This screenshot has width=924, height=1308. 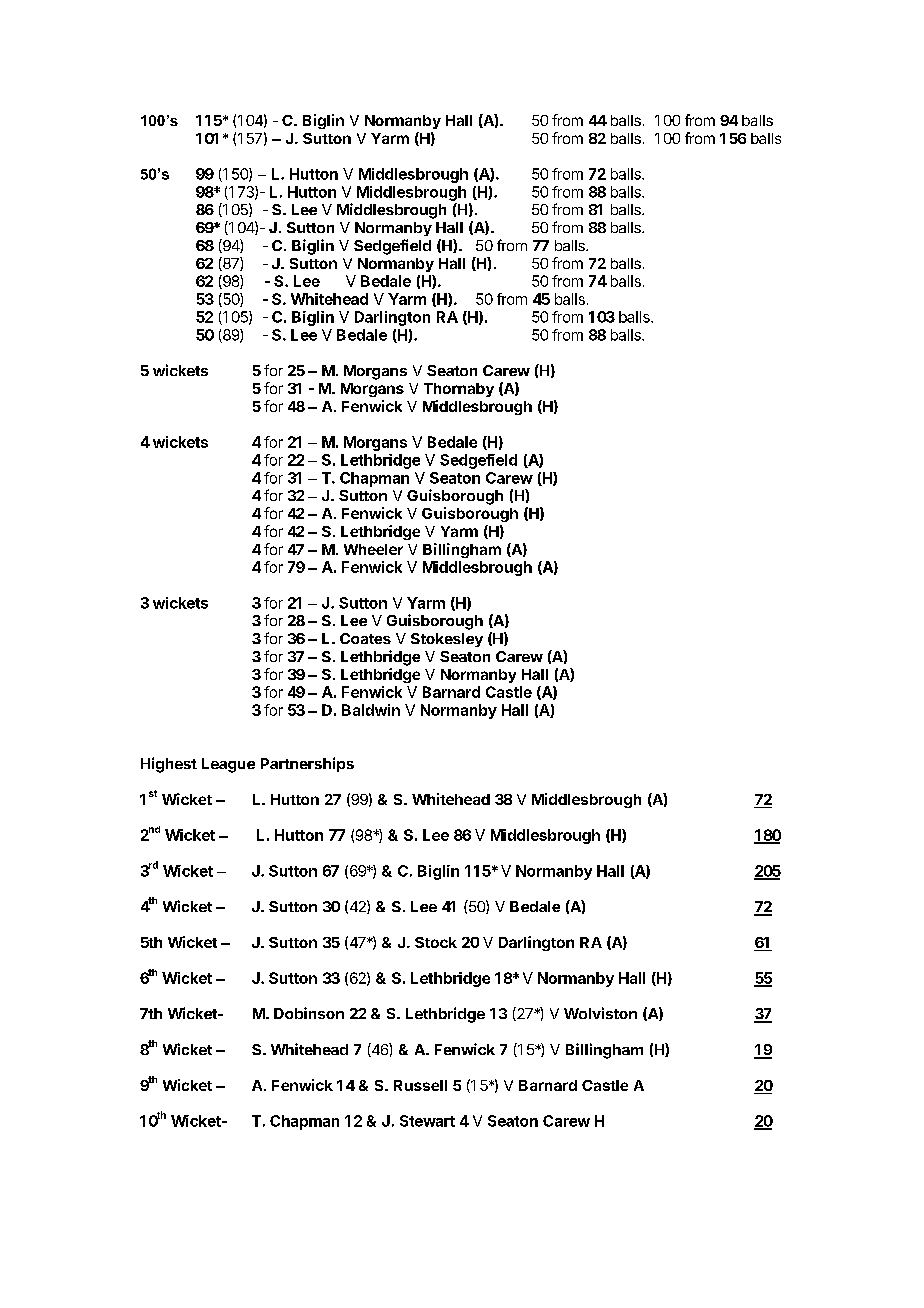 I want to click on Stewart, so click(x=427, y=1121).
